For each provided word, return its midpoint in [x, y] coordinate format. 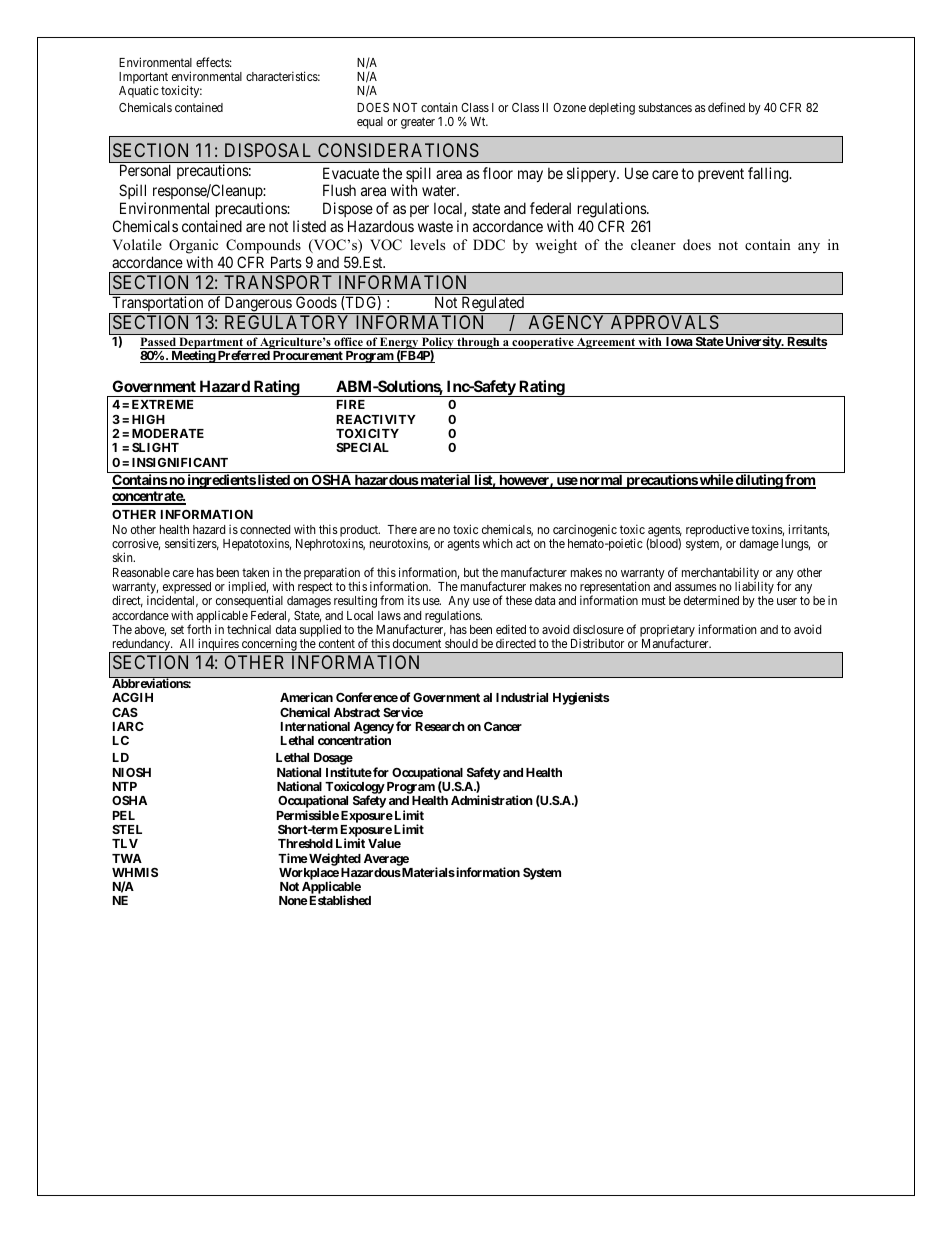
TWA [127, 858]
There [402, 529]
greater [418, 123]
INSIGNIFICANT [180, 462]
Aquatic [139, 91]
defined [726, 107]
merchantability [720, 574]
